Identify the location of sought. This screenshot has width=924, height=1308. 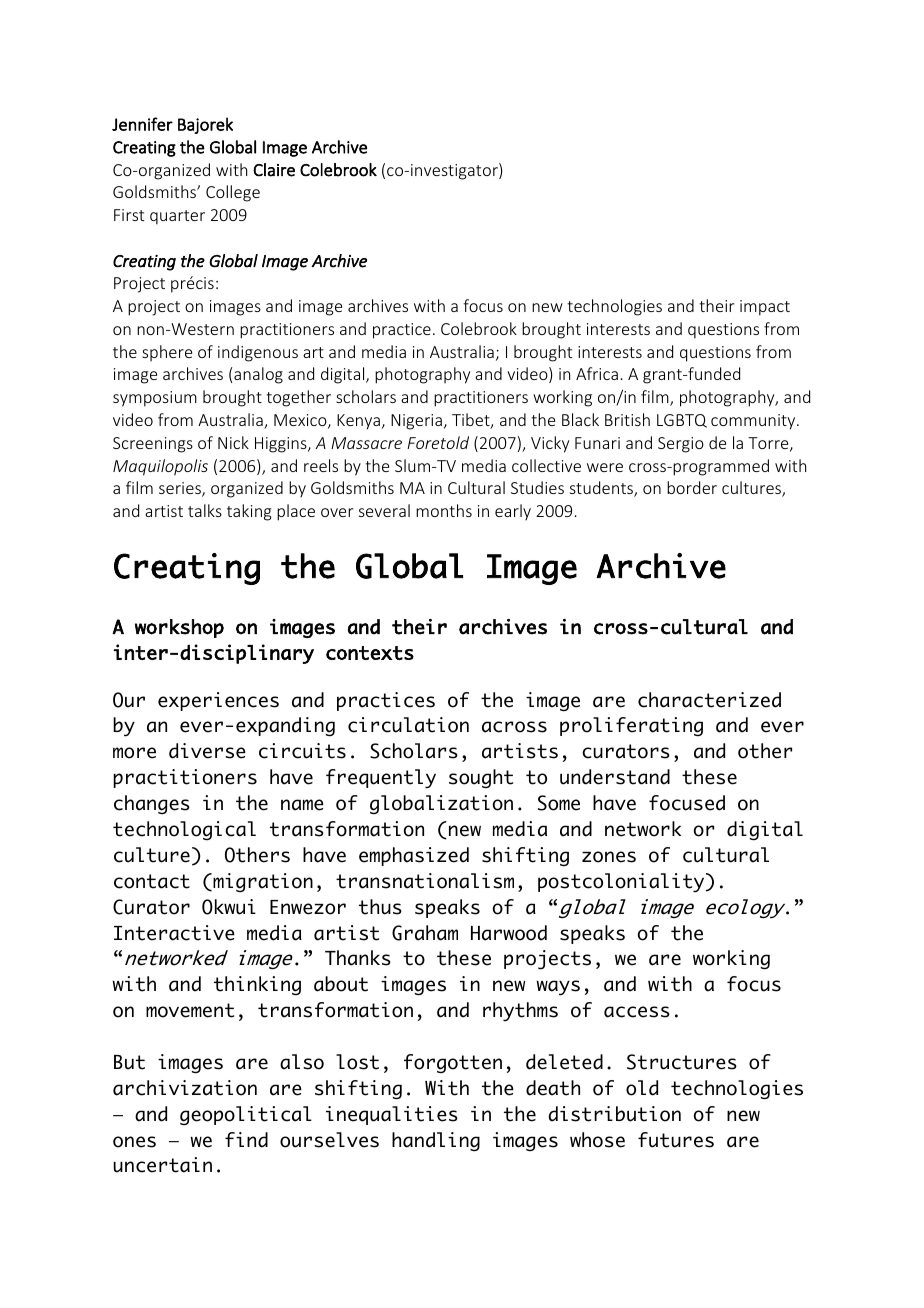
(481, 778).
